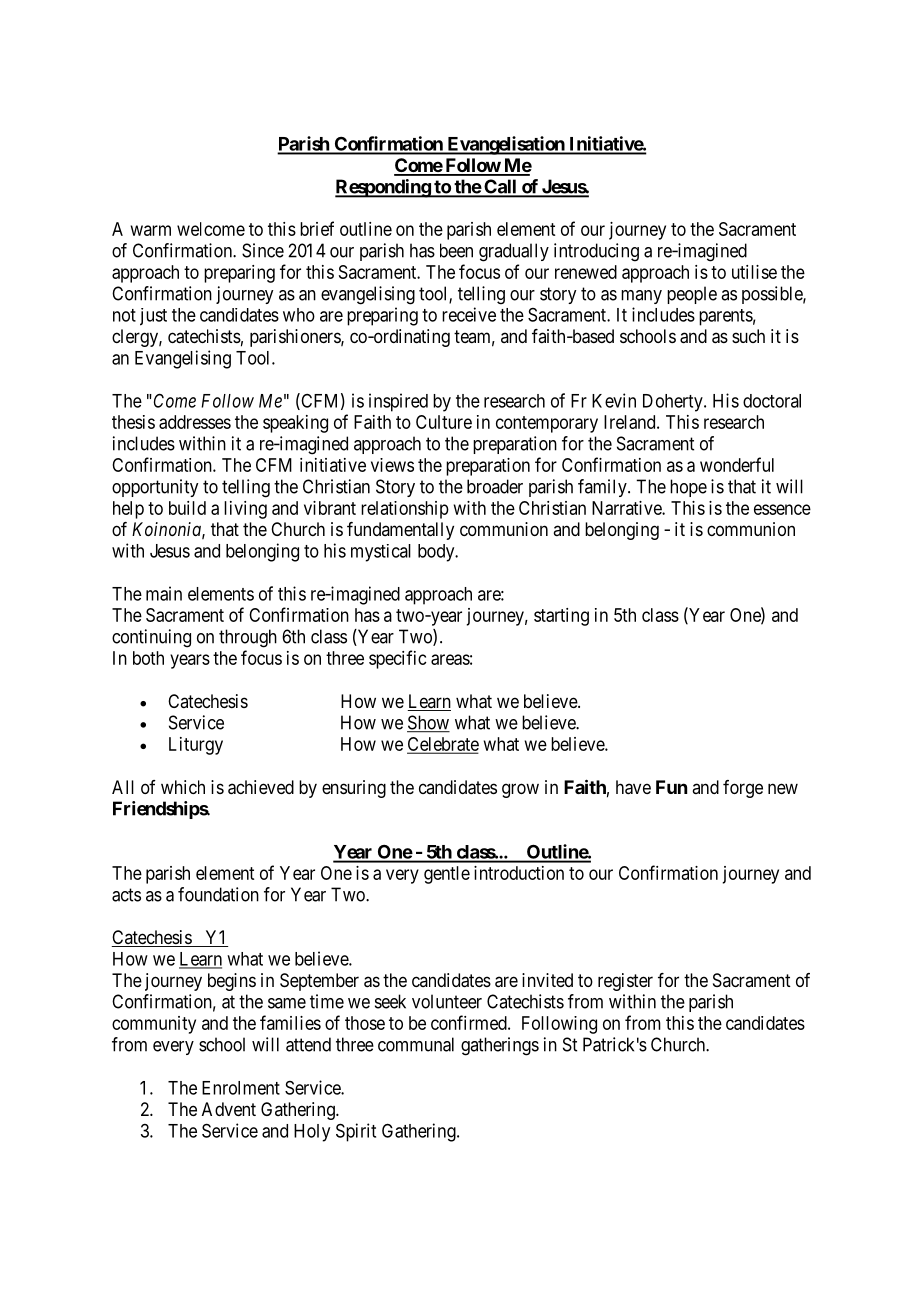 This document has width=924, height=1308. I want to click on addresses, so click(195, 422).
